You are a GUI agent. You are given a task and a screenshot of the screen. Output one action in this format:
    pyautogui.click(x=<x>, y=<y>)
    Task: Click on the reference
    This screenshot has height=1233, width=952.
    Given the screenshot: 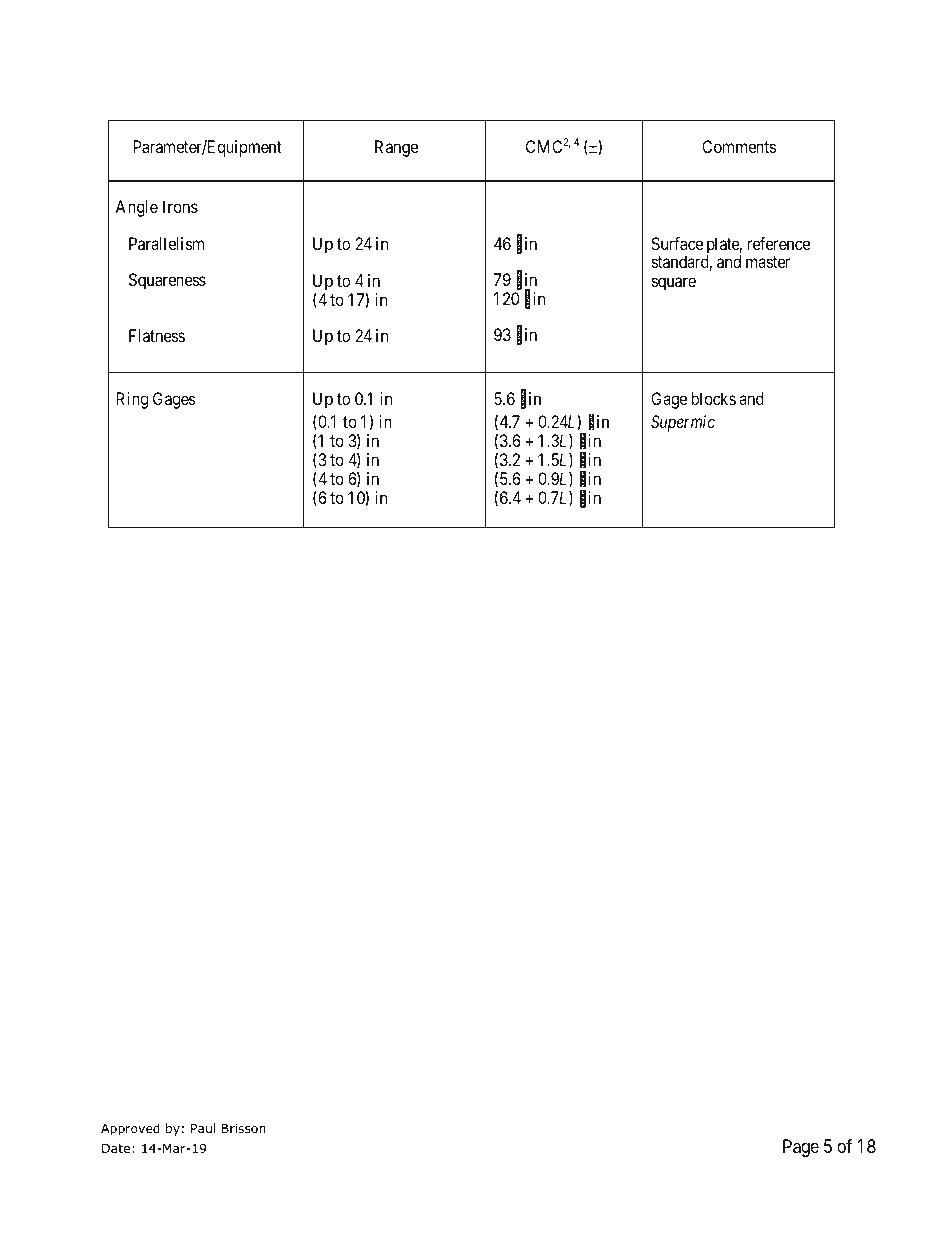 What is the action you would take?
    pyautogui.click(x=779, y=243)
